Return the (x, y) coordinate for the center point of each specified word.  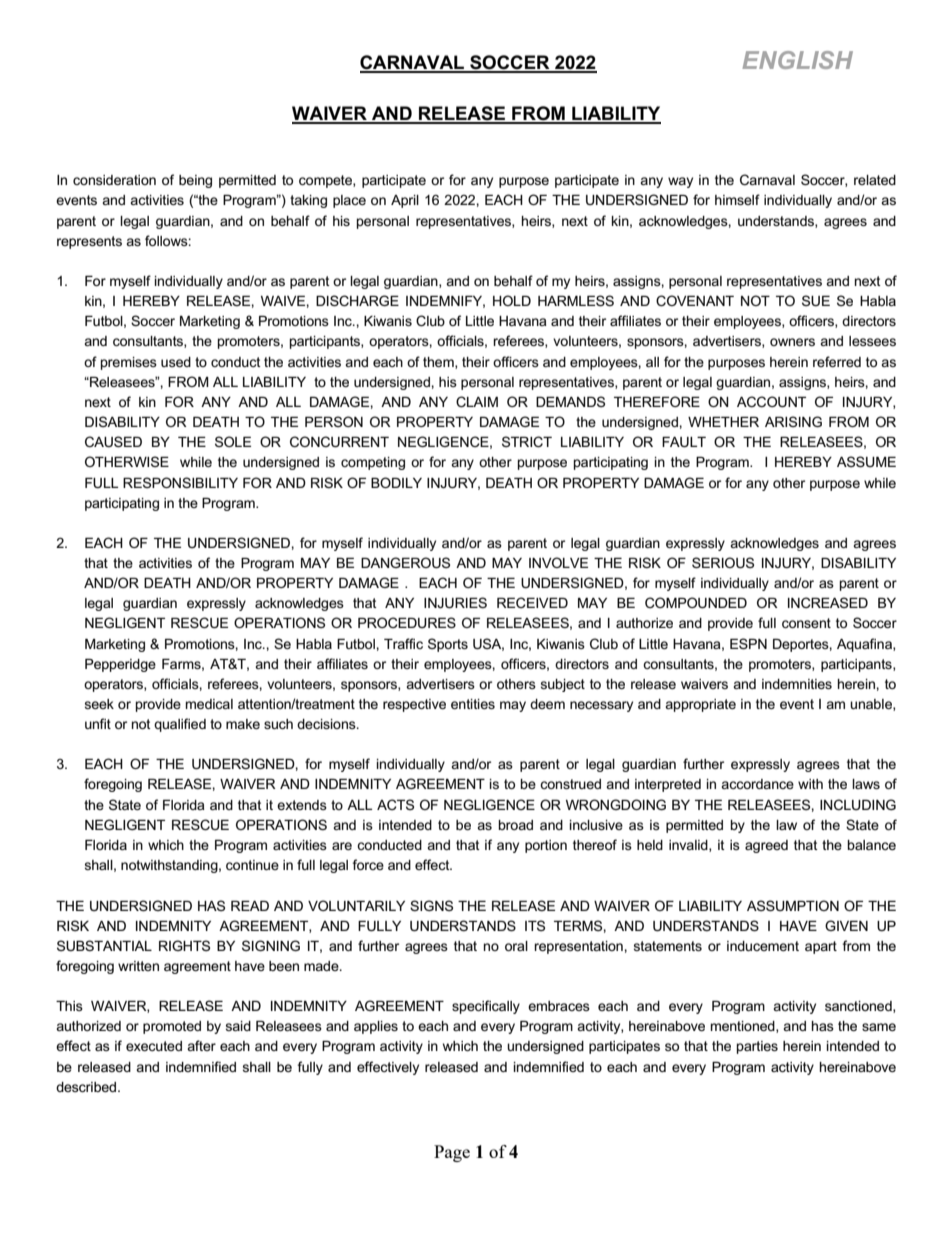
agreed (766, 846)
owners (792, 342)
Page (452, 1153)
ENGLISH (797, 60)
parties (757, 1047)
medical (209, 704)
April (405, 201)
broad (515, 825)
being (195, 181)
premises (129, 363)
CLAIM (477, 401)
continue (252, 865)
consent (806, 623)
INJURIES (455, 602)
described (87, 1087)
